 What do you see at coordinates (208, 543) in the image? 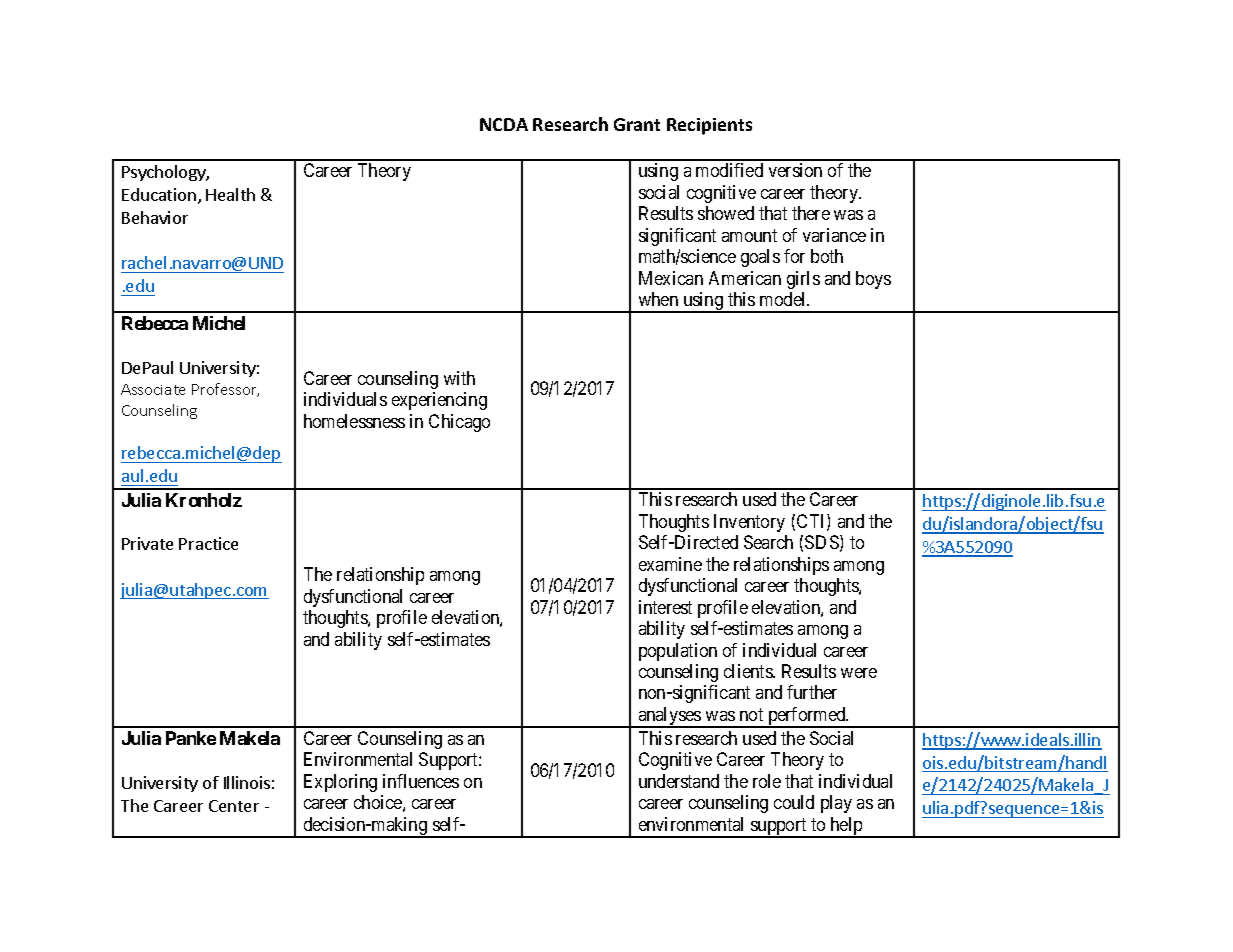
I see `Practice` at bounding box center [208, 543].
